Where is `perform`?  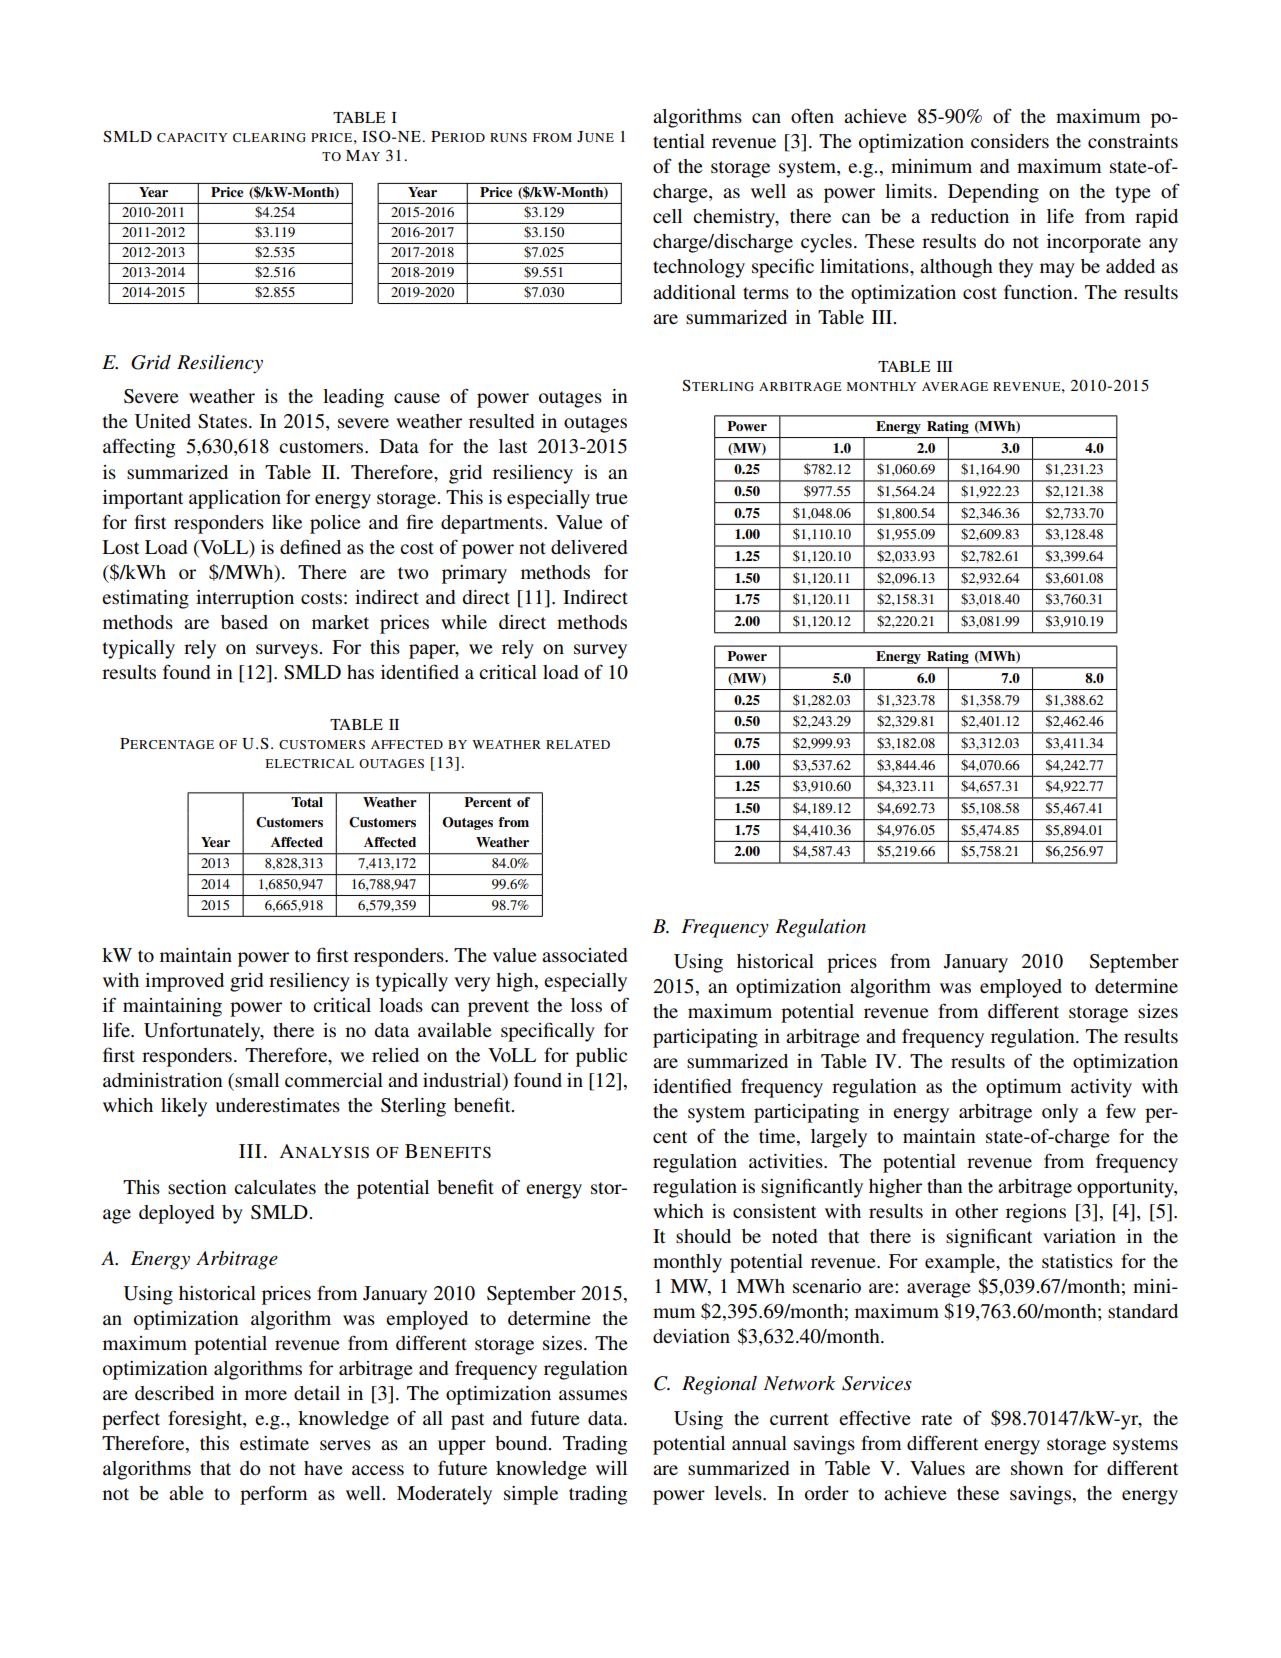 perform is located at coordinates (274, 1495).
